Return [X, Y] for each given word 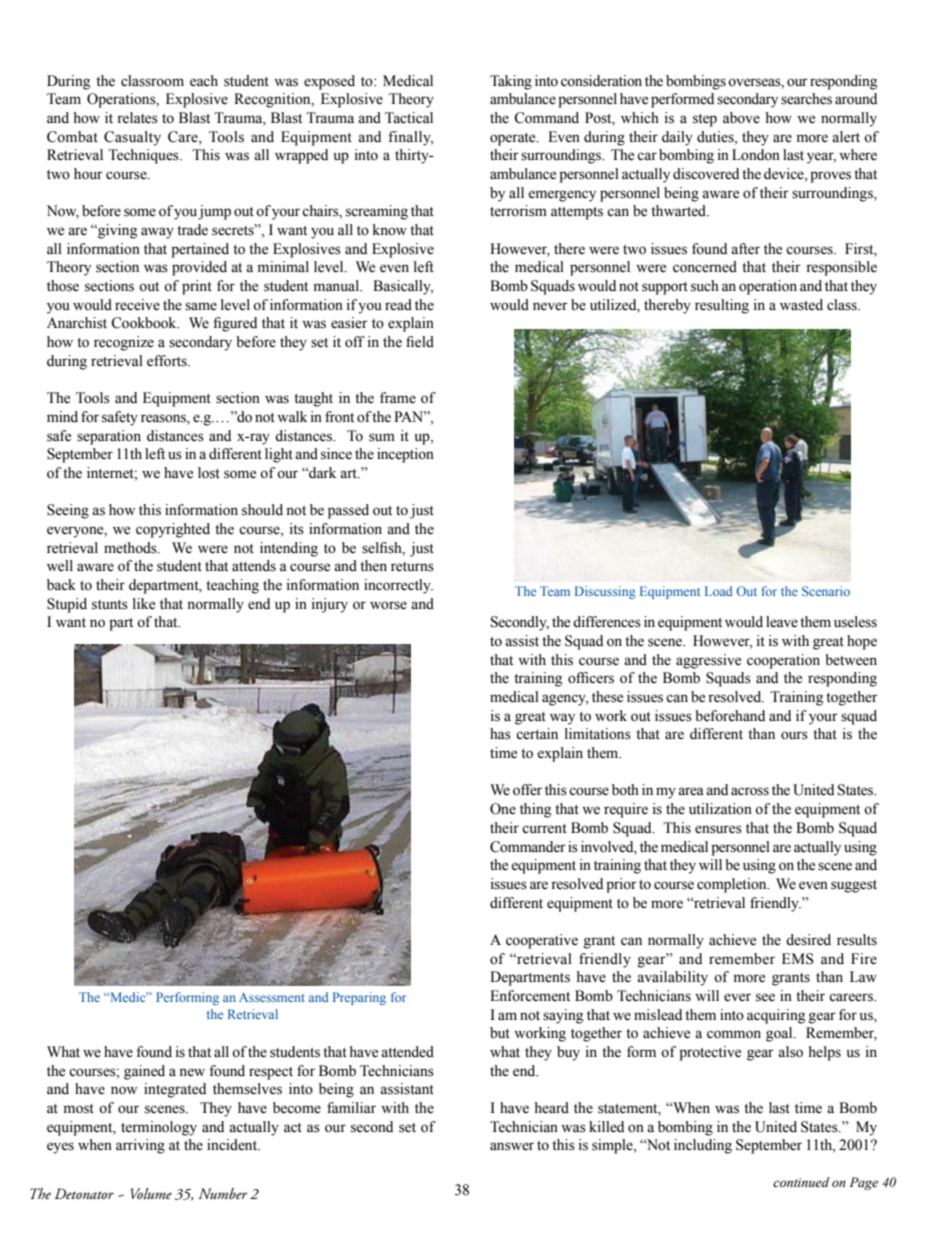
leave [782, 622]
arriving [140, 1146]
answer [512, 1146]
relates [137, 118]
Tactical [409, 118]
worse [388, 605]
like [144, 604]
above [741, 118]
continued [801, 1182]
